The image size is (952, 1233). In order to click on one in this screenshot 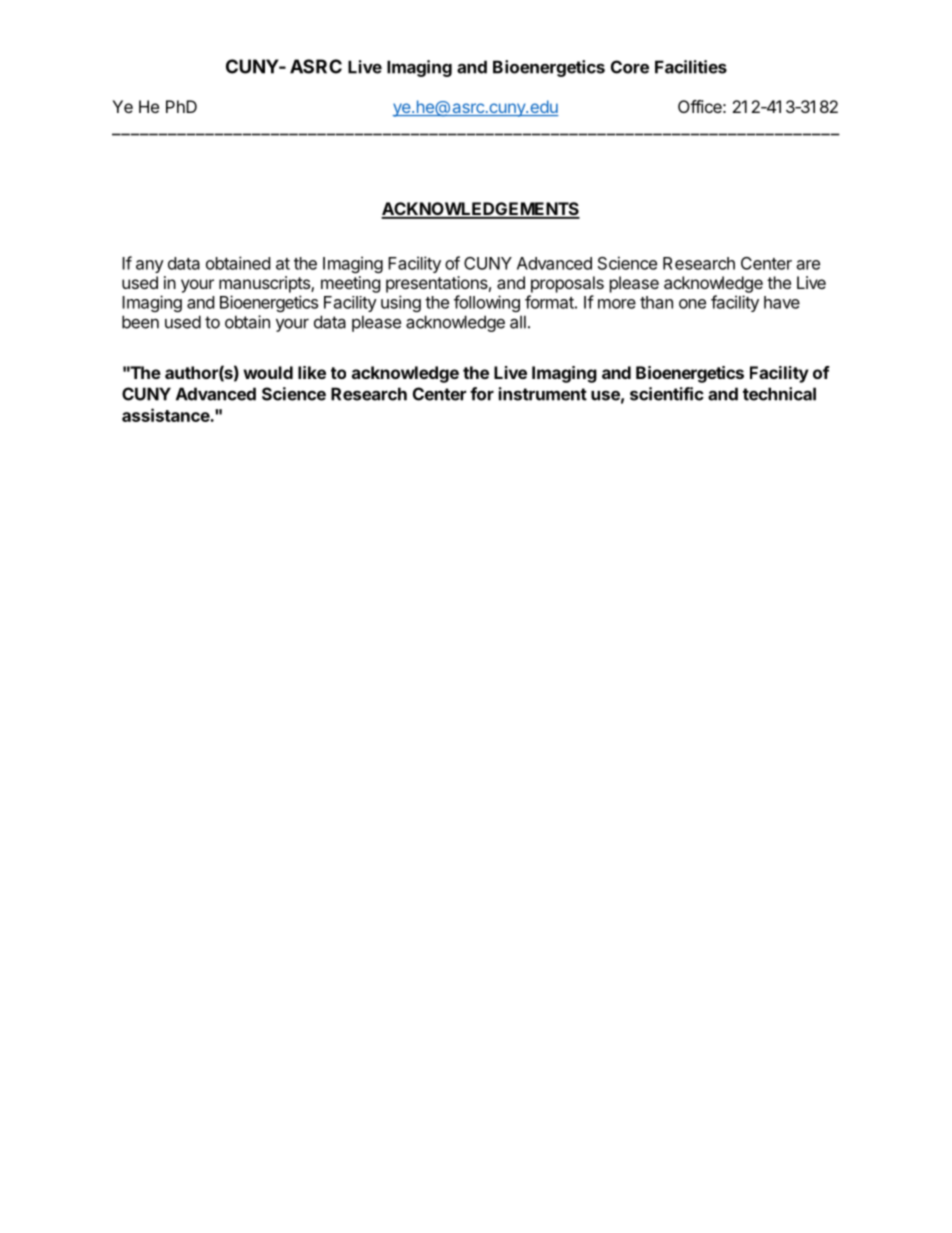, I will do `click(692, 304)`.
